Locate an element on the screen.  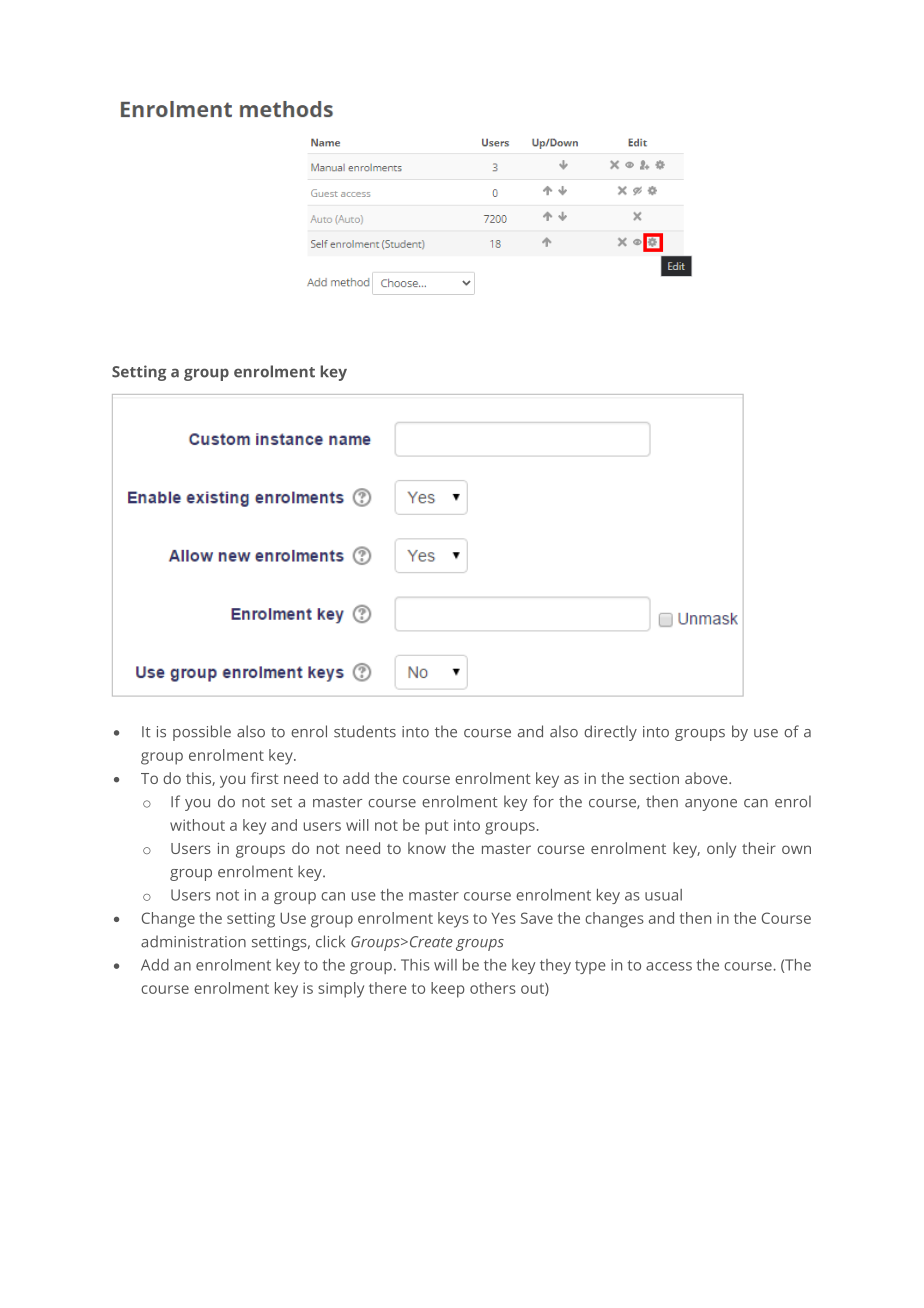
anyone is located at coordinates (711, 805).
